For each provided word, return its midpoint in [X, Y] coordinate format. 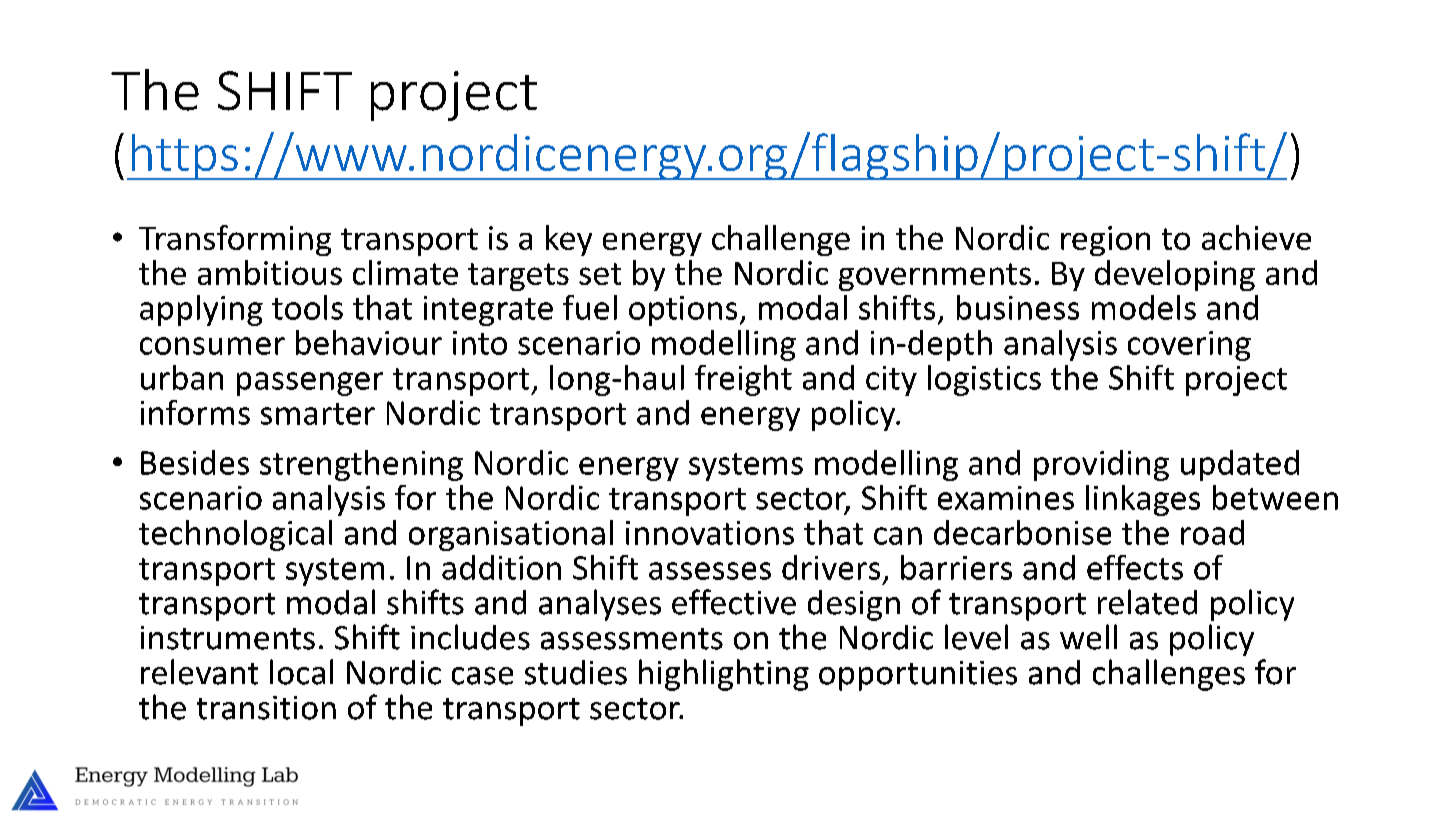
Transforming [235, 240]
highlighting [724, 675]
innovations [710, 533]
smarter [318, 414]
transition [266, 708]
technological [235, 535]
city [891, 381]
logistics [984, 380]
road [1212, 532]
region [1105, 241]
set [600, 274]
